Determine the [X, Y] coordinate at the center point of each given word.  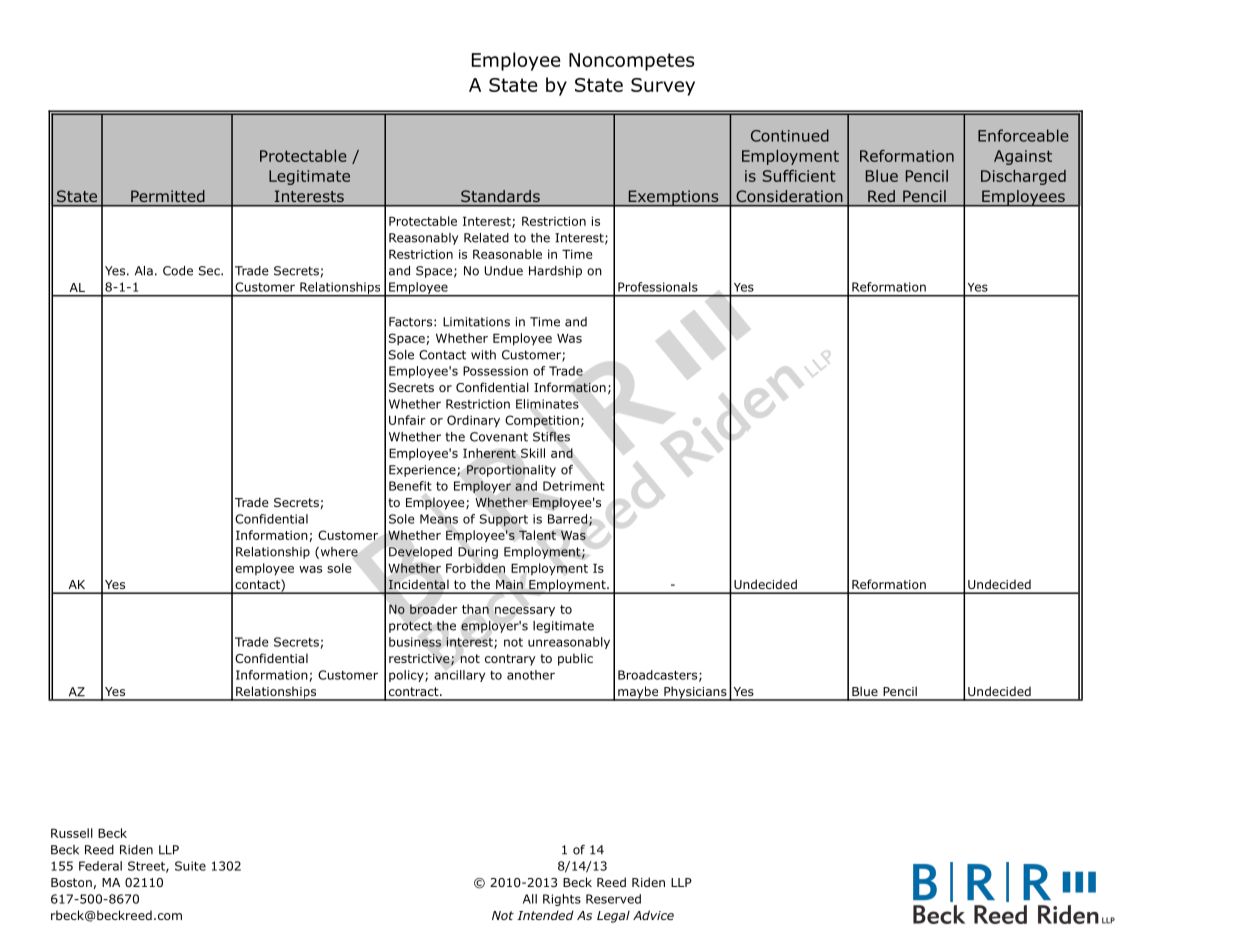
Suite [190, 866]
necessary [525, 612]
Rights [562, 900]
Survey [663, 87]
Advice [653, 915]
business [415, 642]
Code [178, 271]
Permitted [167, 196]
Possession [495, 371]
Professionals [658, 287]
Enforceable [1023, 135]
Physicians [695, 693]
